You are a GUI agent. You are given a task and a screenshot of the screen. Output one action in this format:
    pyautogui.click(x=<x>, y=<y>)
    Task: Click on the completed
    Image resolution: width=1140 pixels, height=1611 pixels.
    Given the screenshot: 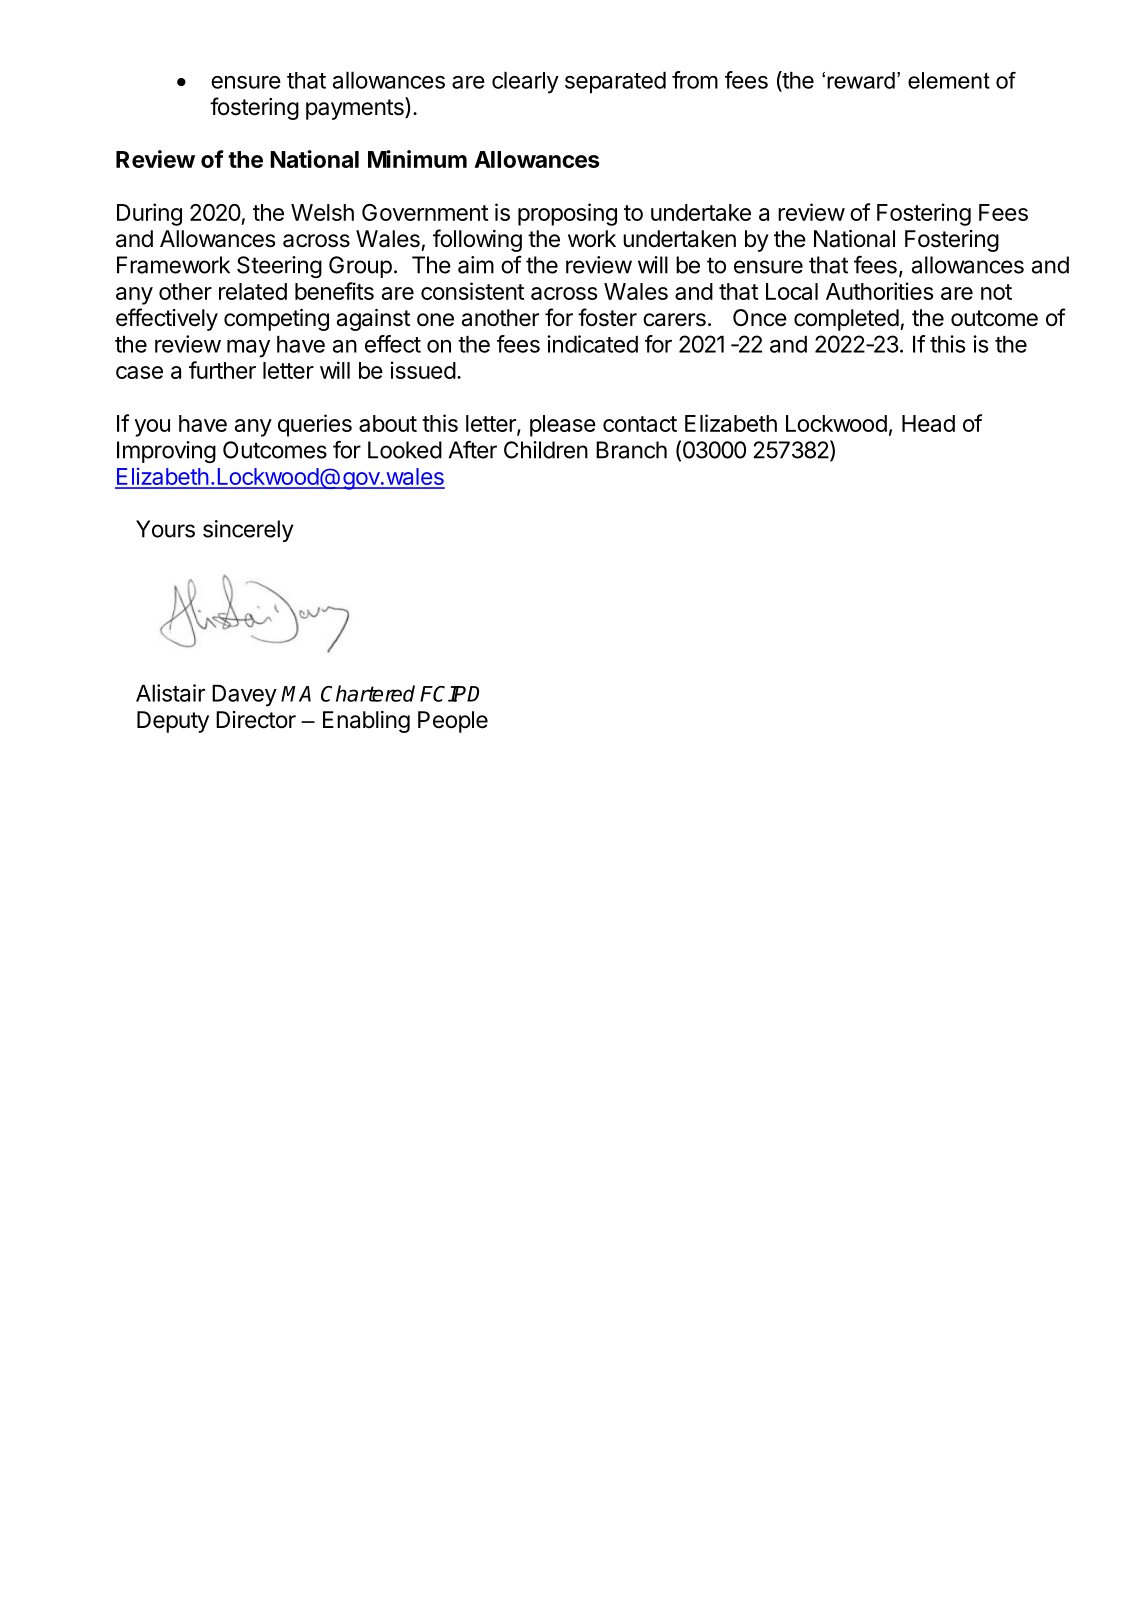 What is the action you would take?
    pyautogui.click(x=846, y=320)
